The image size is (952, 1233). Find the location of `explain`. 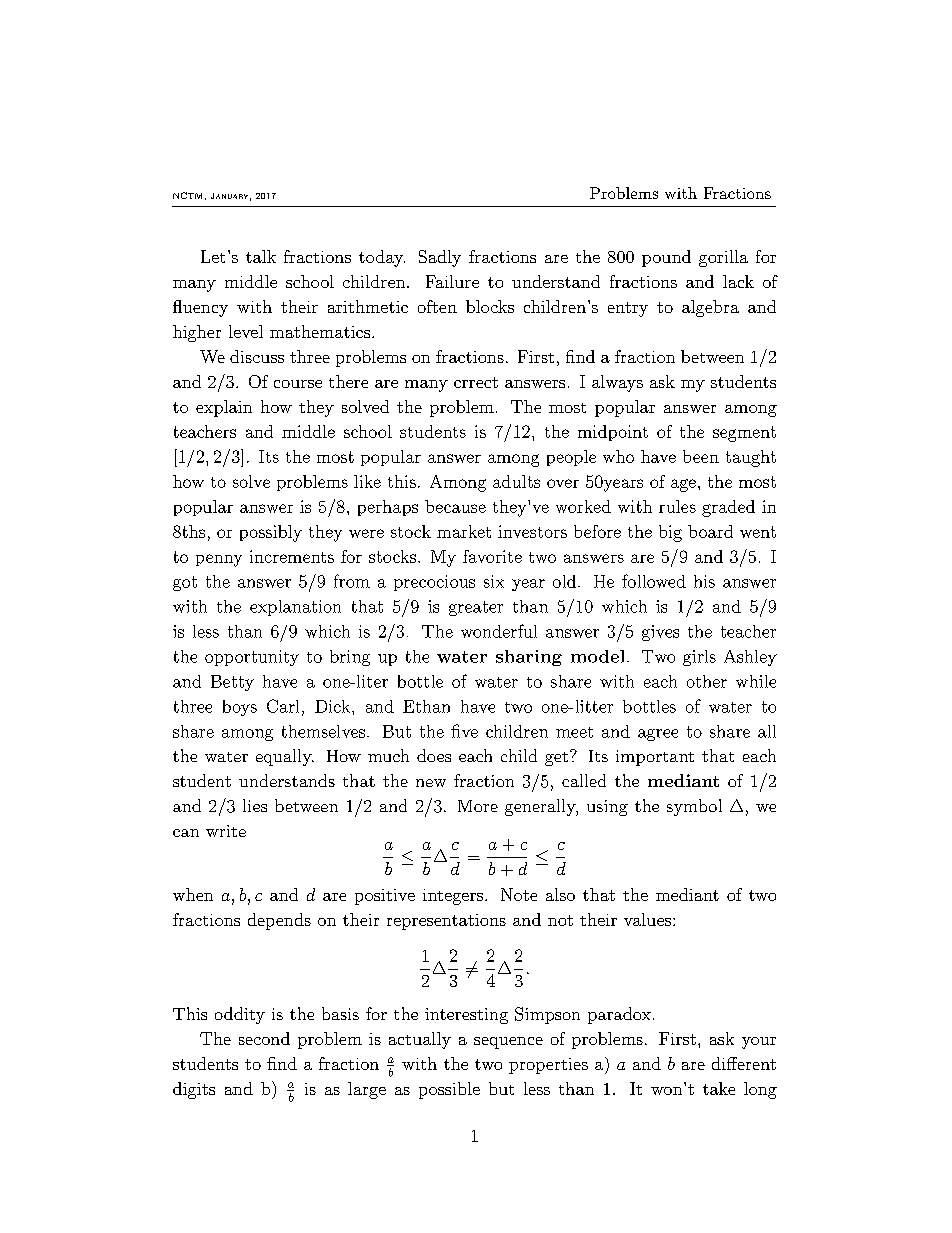

explain is located at coordinates (224, 408).
